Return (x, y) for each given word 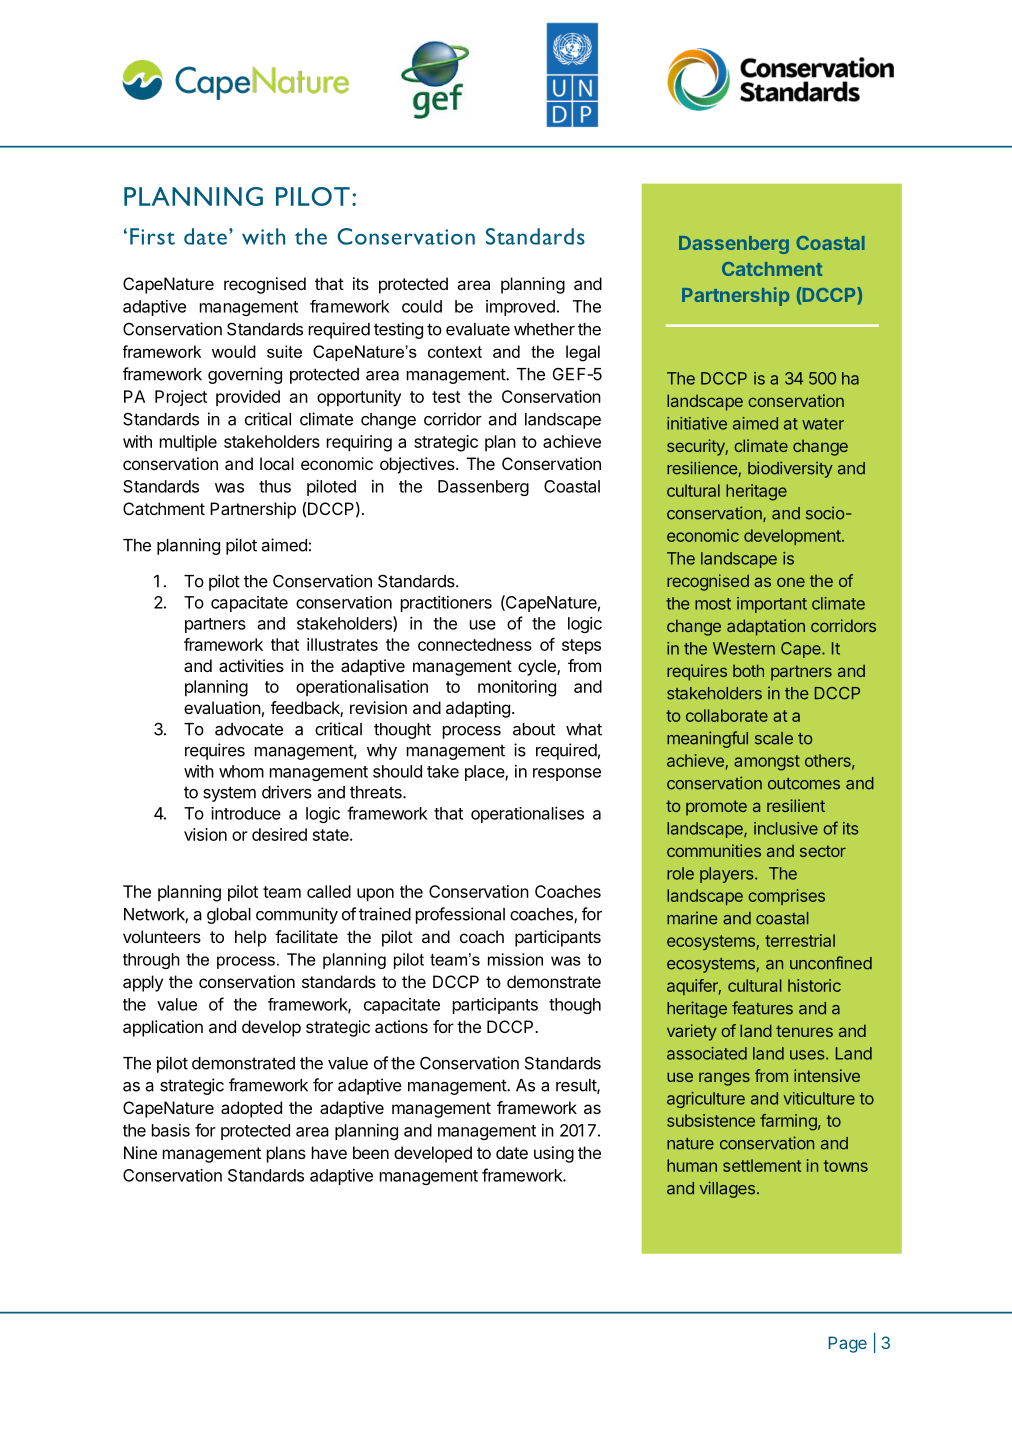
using (554, 1154)
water (823, 424)
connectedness (475, 644)
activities (251, 665)
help (251, 938)
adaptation (766, 627)
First (152, 236)
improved (520, 308)
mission (515, 959)
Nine (140, 1152)
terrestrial (800, 940)
